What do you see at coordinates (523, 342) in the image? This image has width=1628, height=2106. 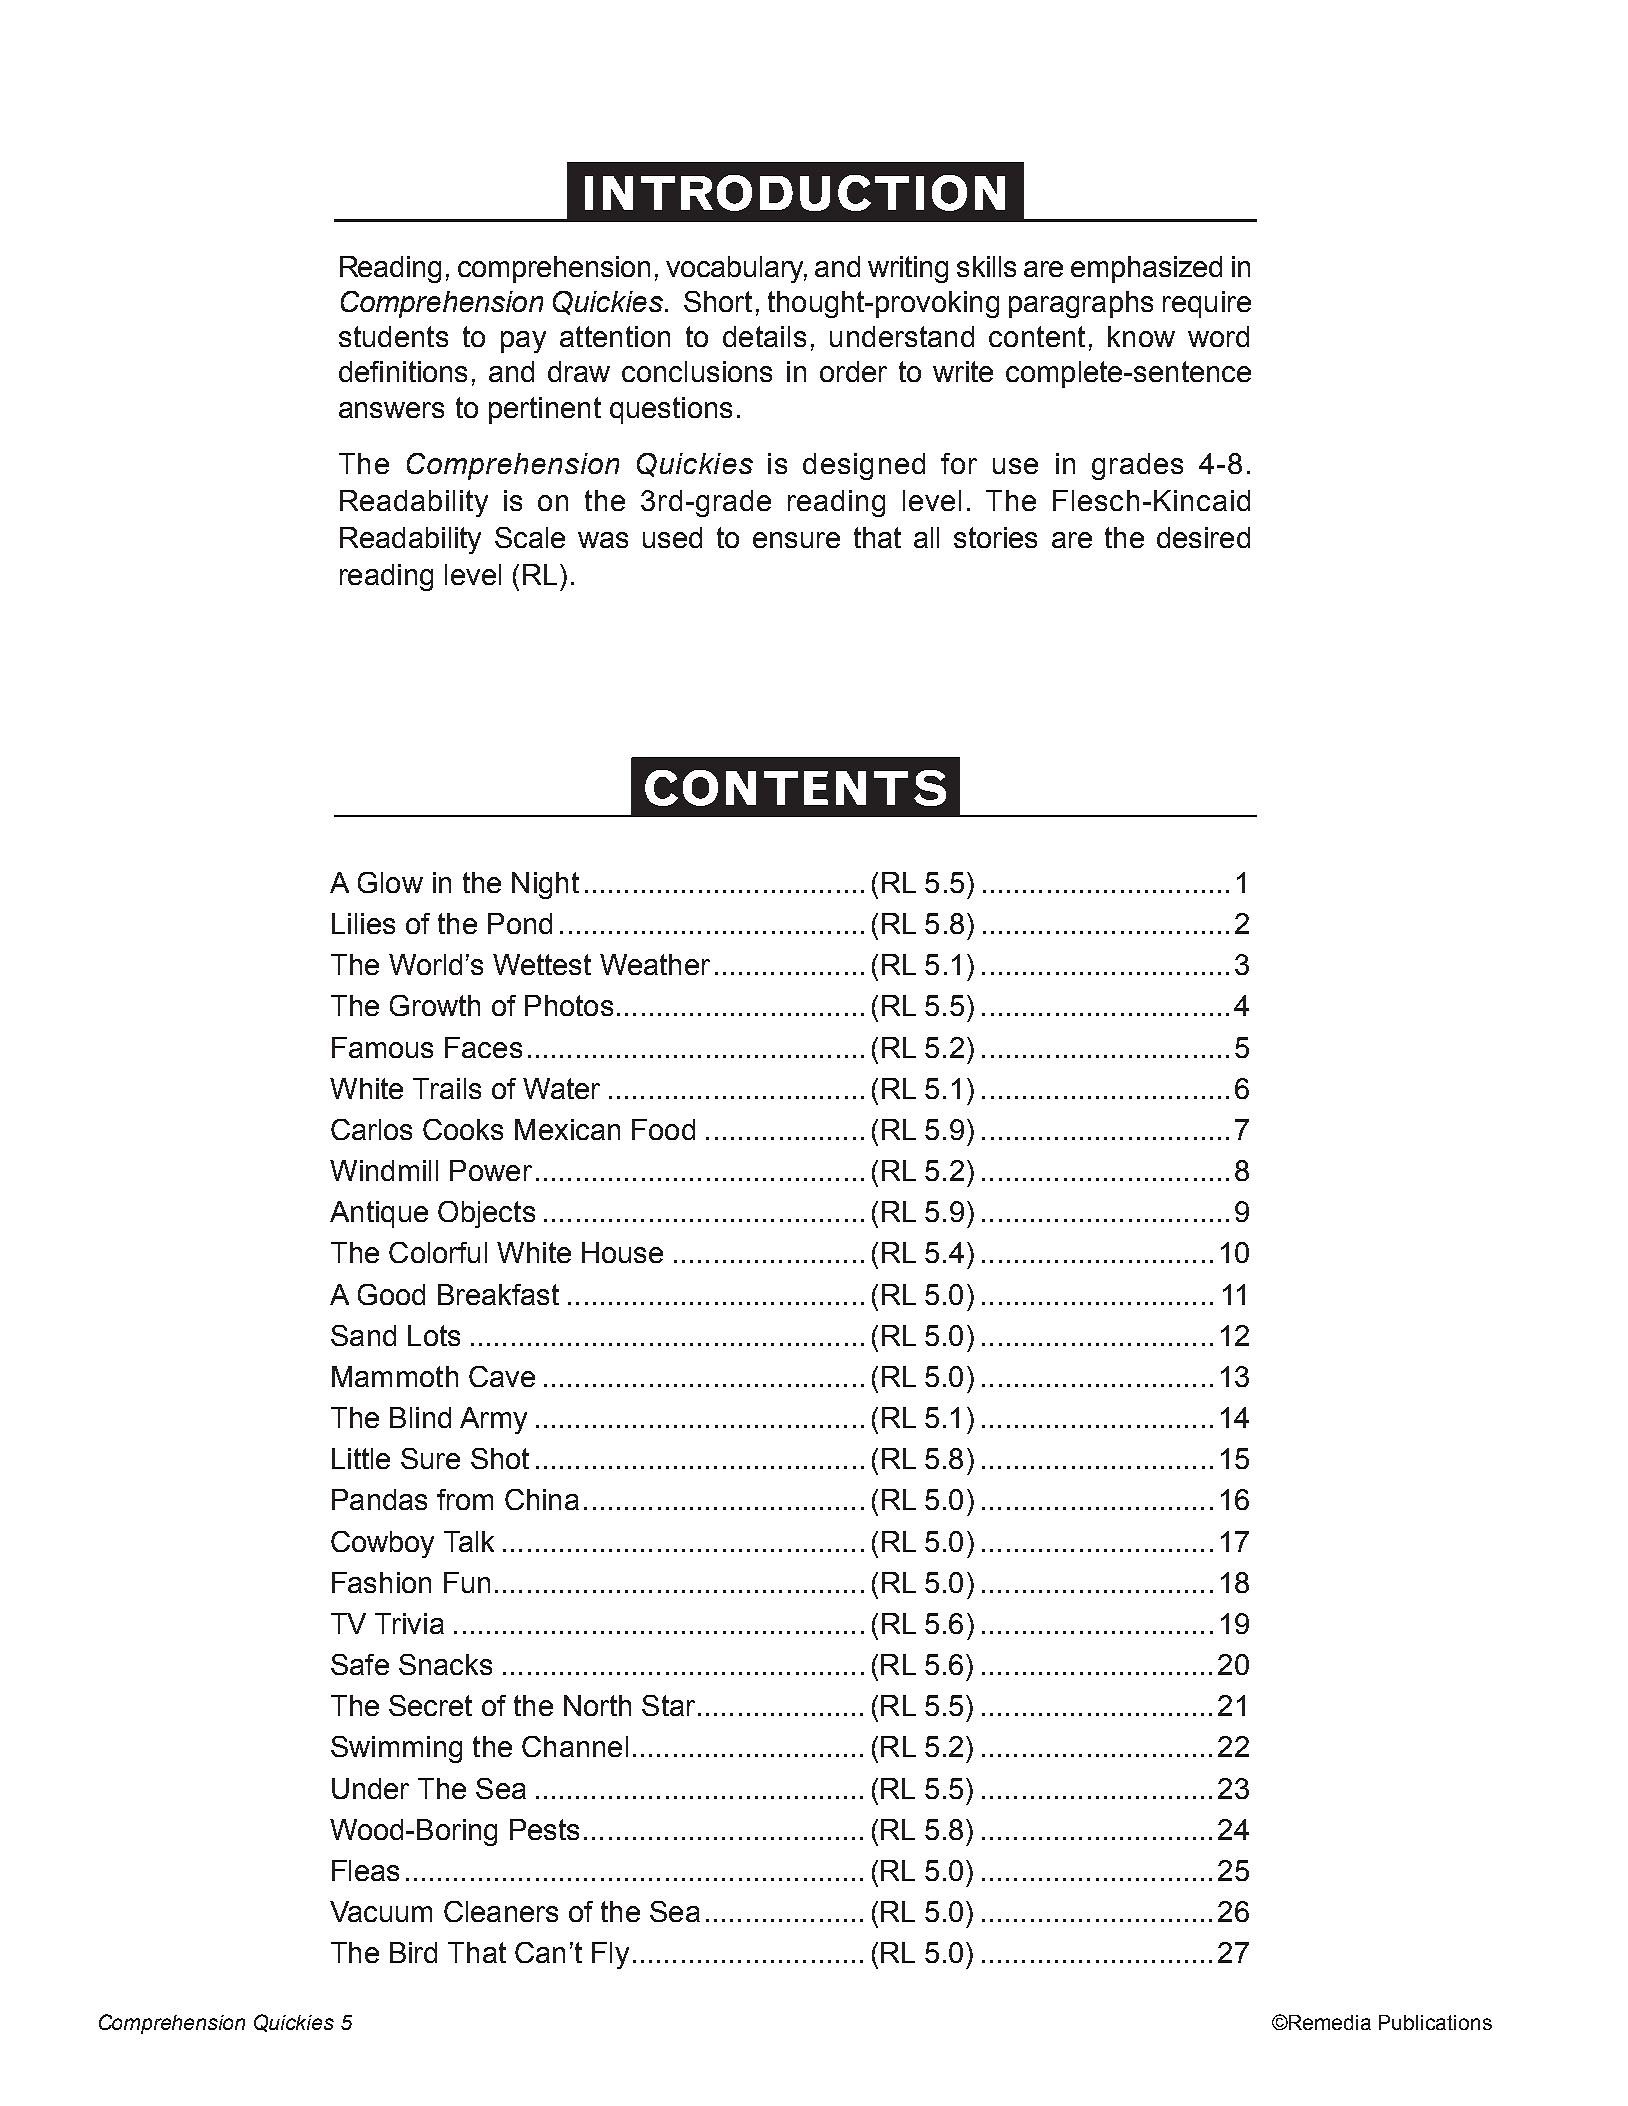 I see `pay` at bounding box center [523, 342].
